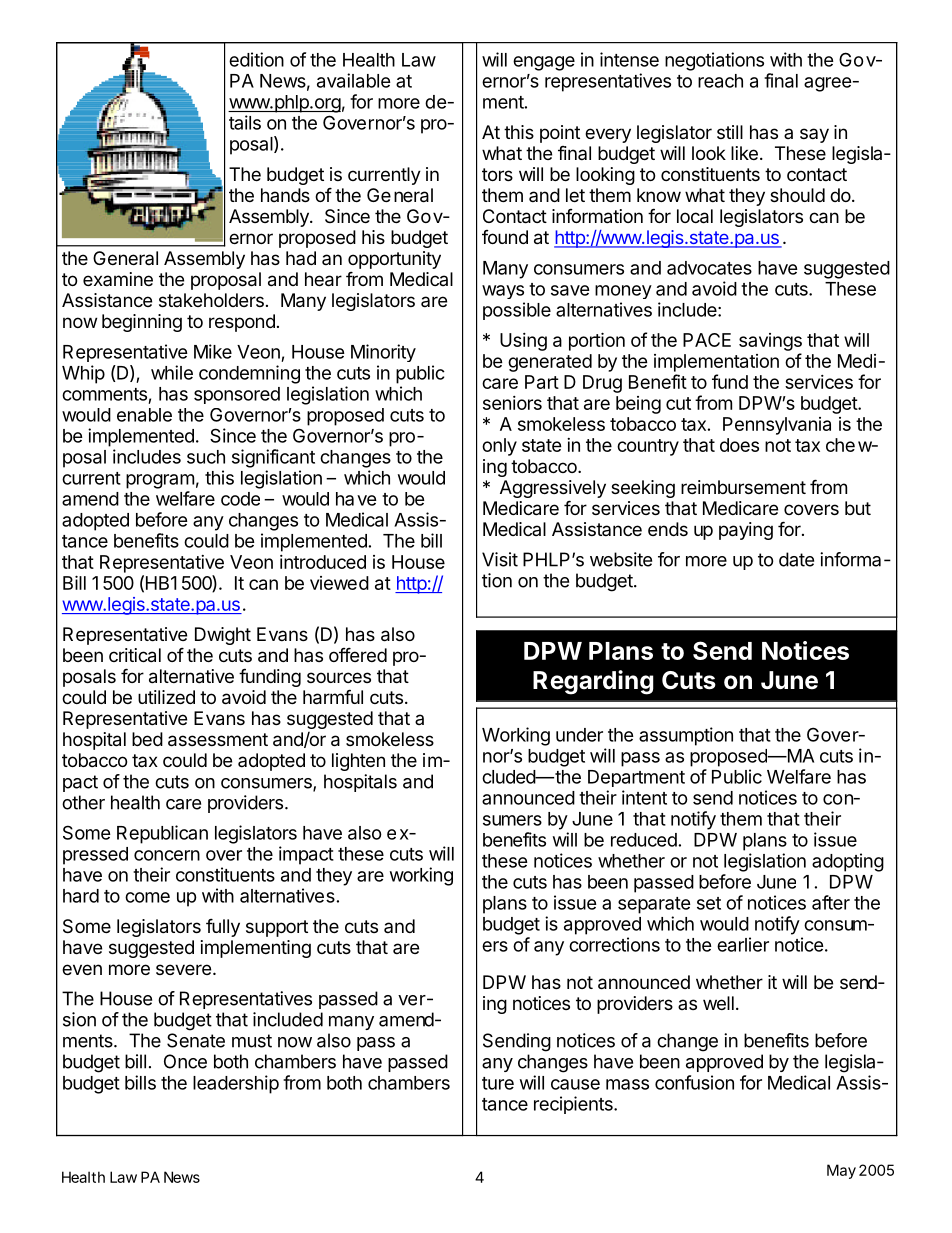 The image size is (952, 1233). What do you see at coordinates (575, 1084) in the page?
I see `cause` at bounding box center [575, 1084].
